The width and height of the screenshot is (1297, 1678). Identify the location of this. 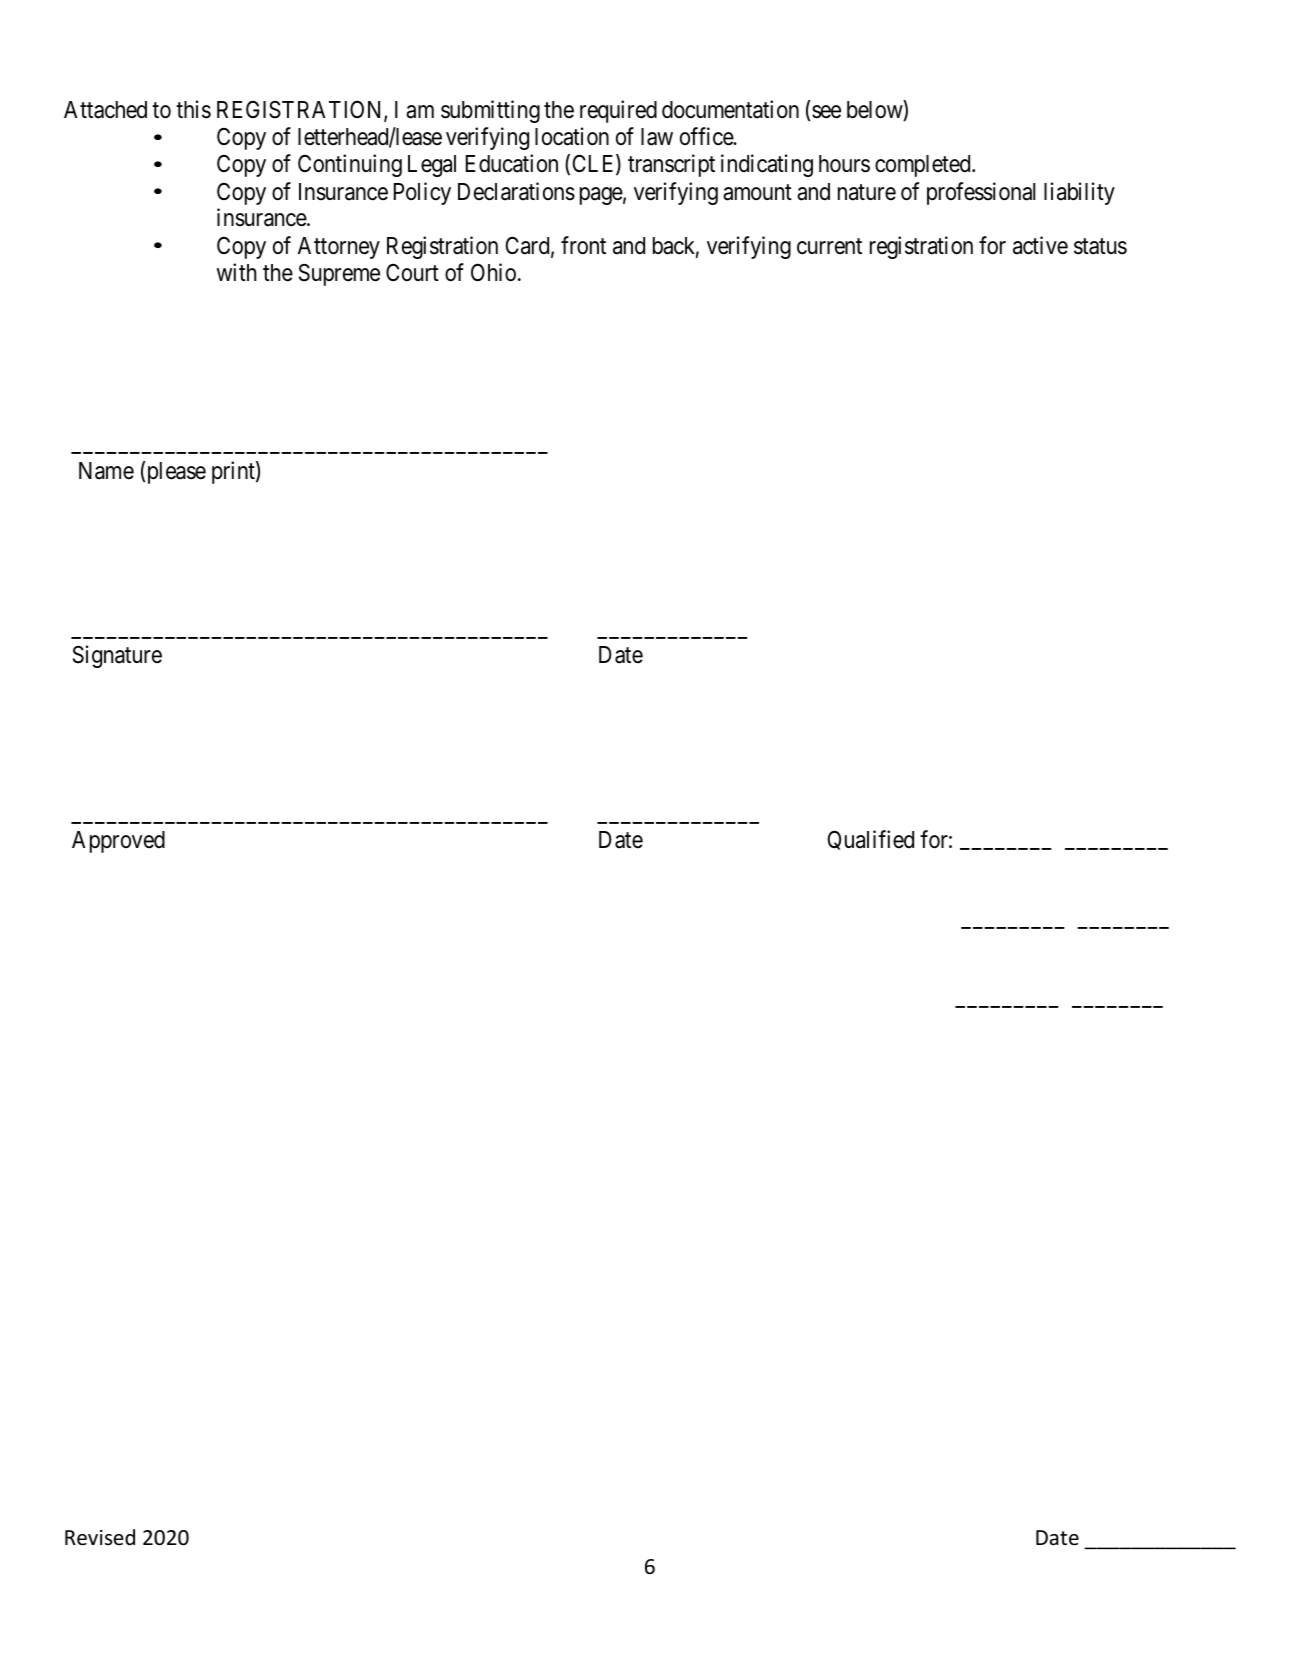
(193, 109).
